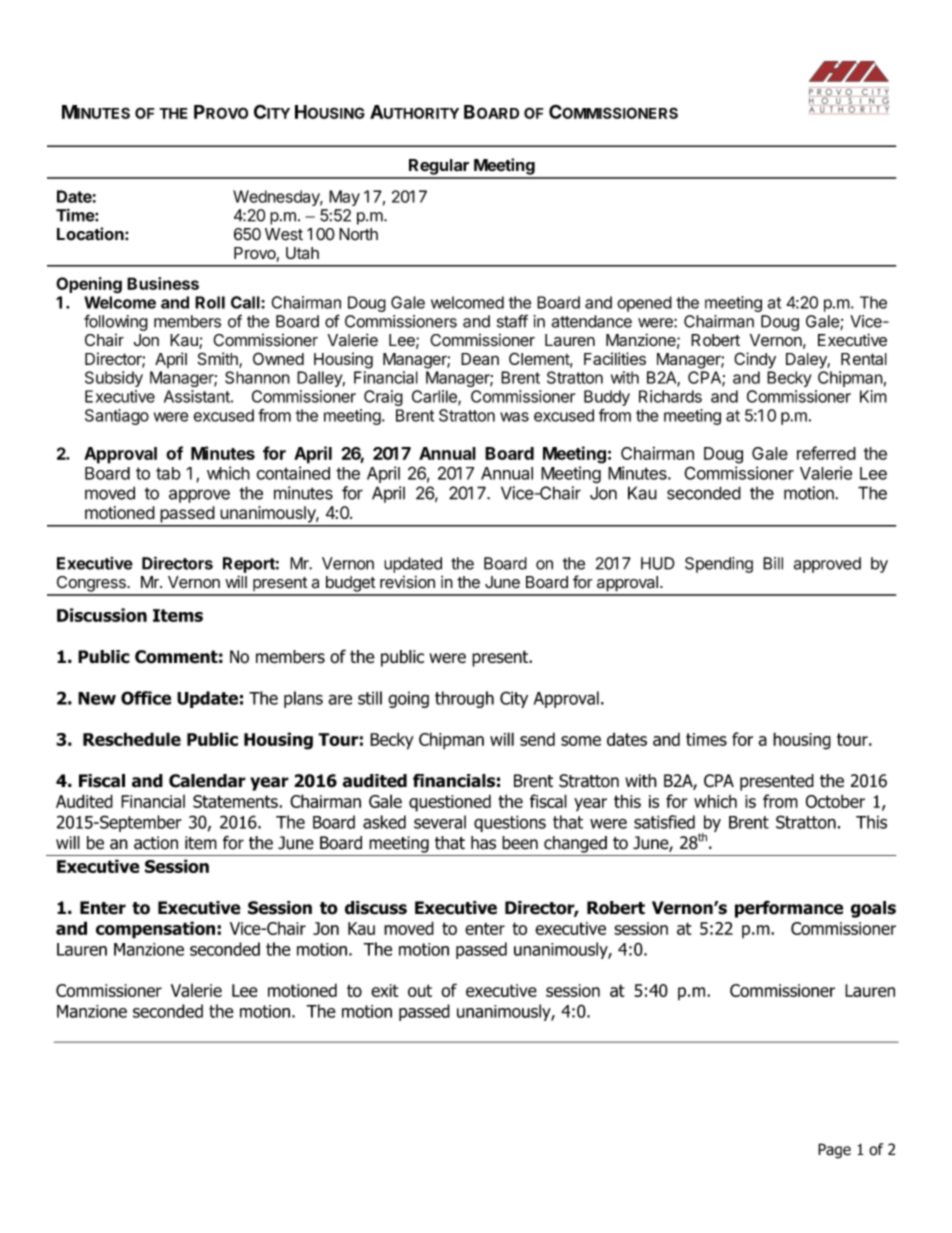 The width and height of the screenshot is (952, 1233). I want to click on Bill, so click(773, 563).
